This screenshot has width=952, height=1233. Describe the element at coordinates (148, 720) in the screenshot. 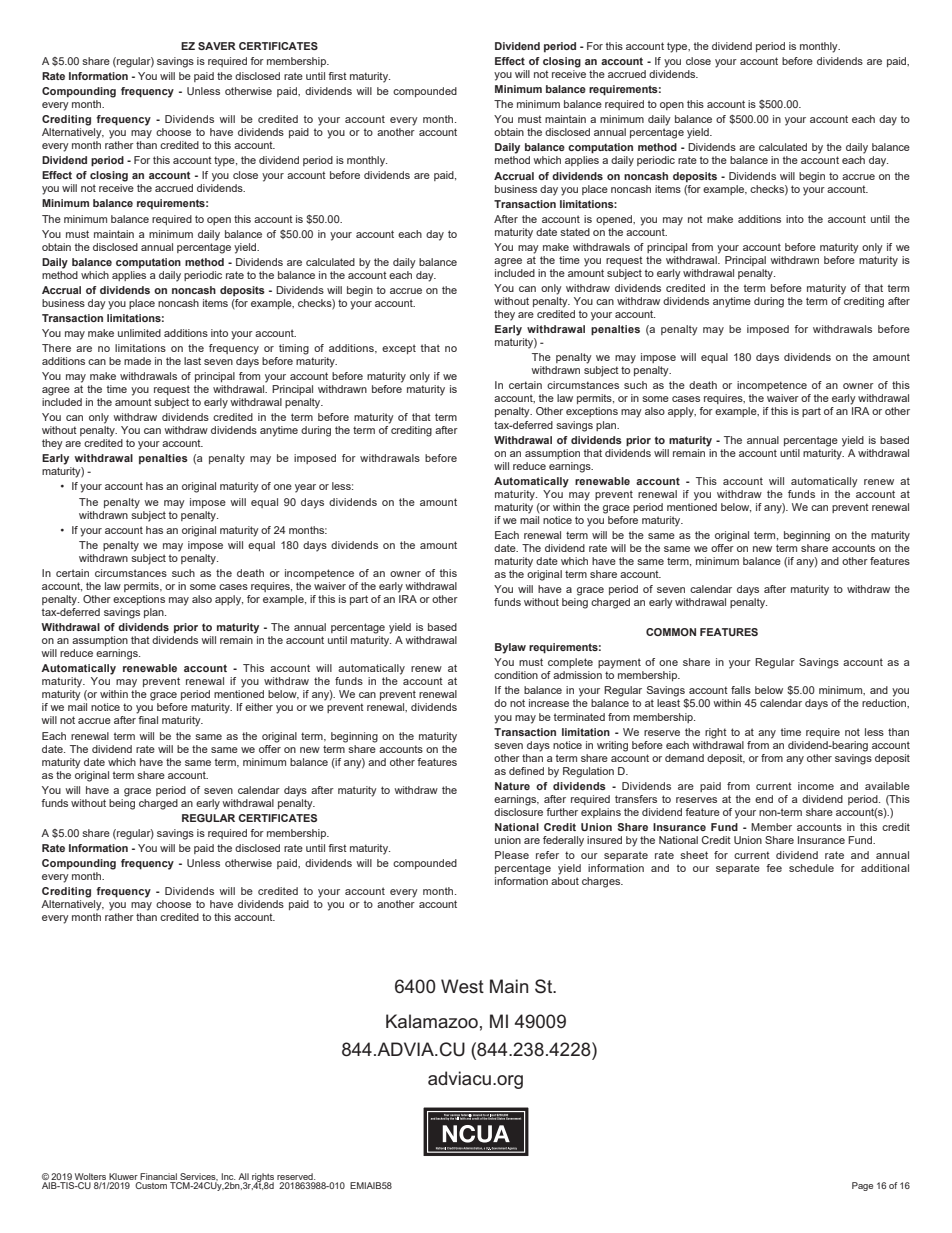

I see `final` at that location.
